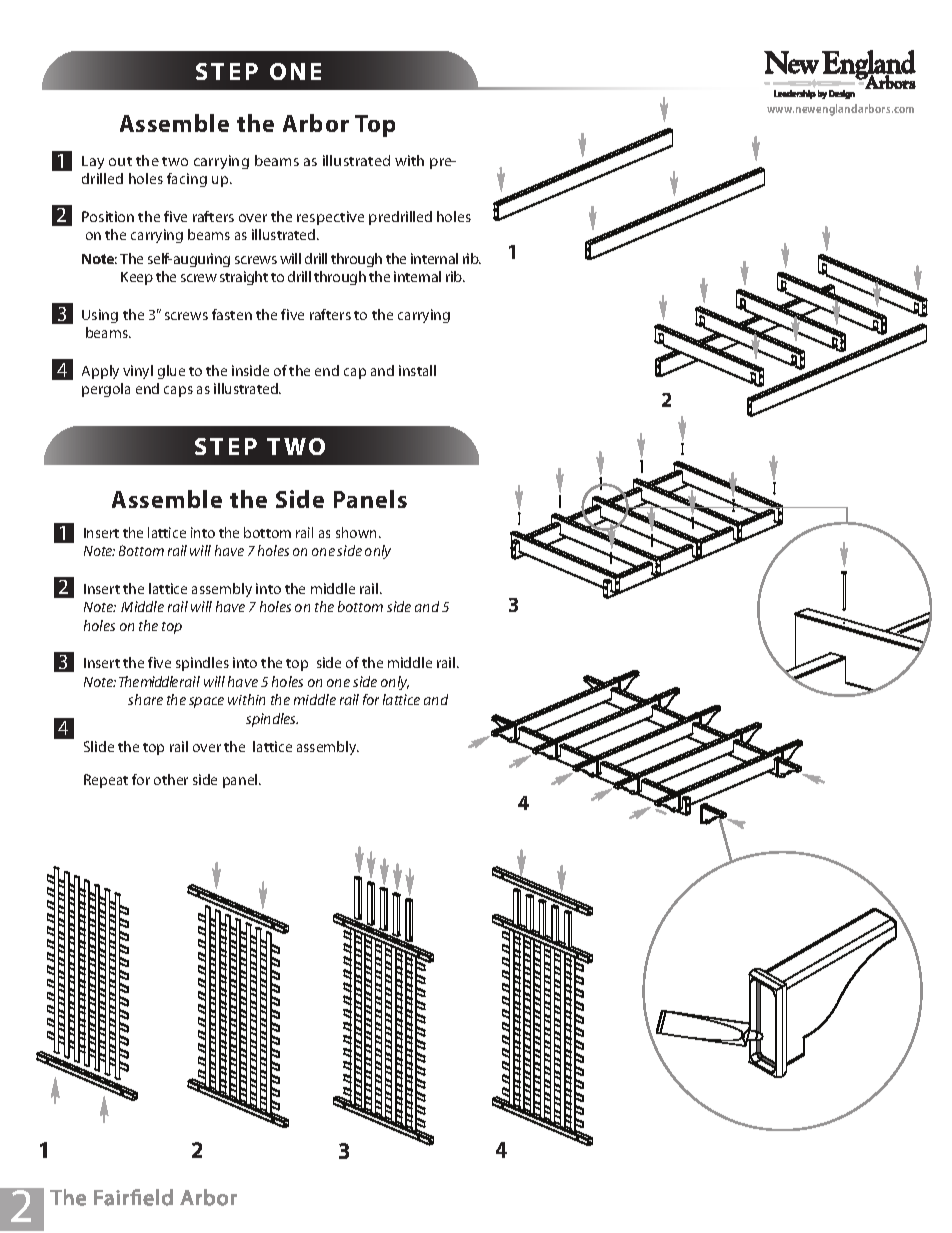 This page has height=1233, width=952. What do you see at coordinates (106, 781) in the page?
I see `Repeat` at bounding box center [106, 781].
